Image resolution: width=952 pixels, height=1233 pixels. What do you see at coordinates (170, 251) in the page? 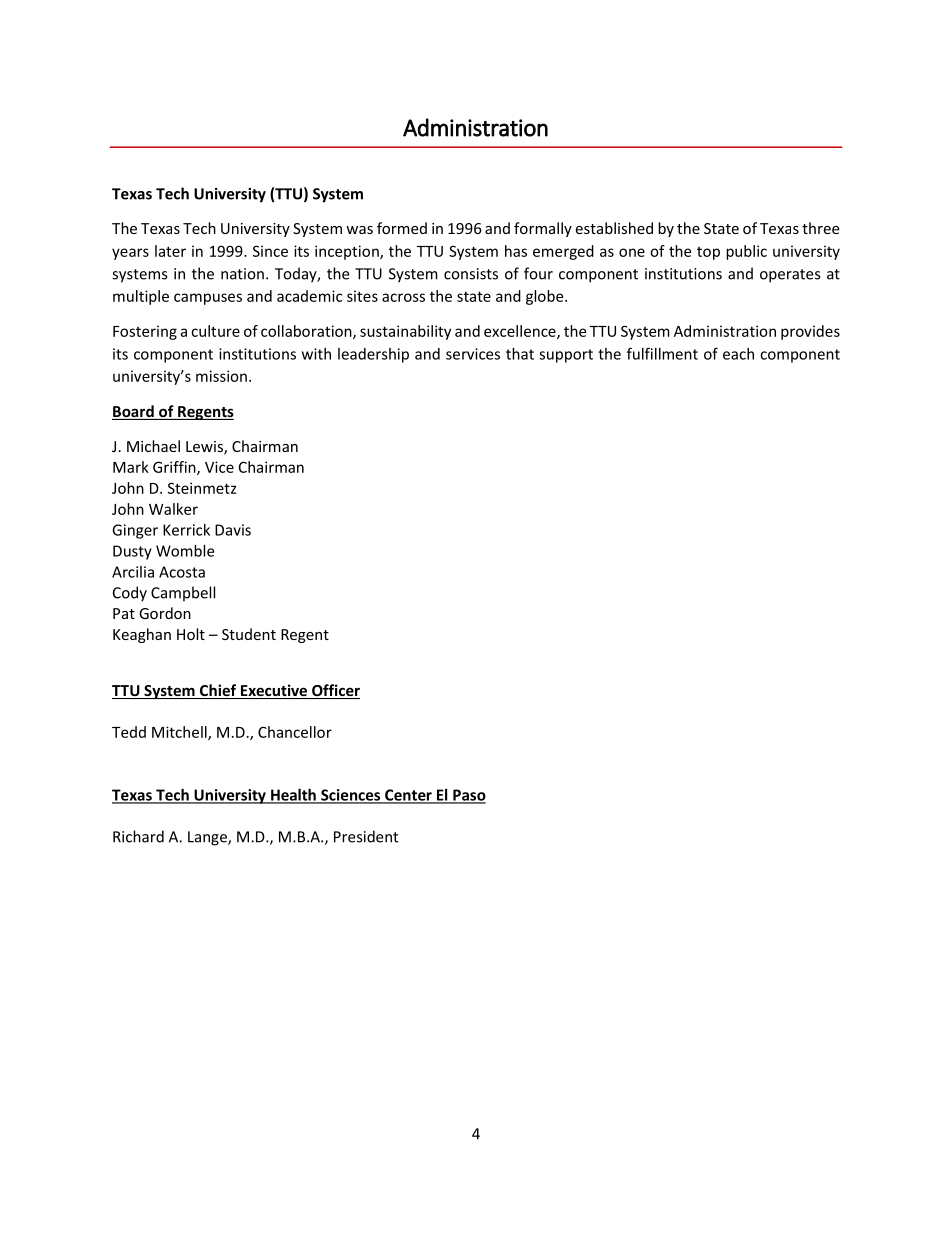
I see `later` at bounding box center [170, 251].
